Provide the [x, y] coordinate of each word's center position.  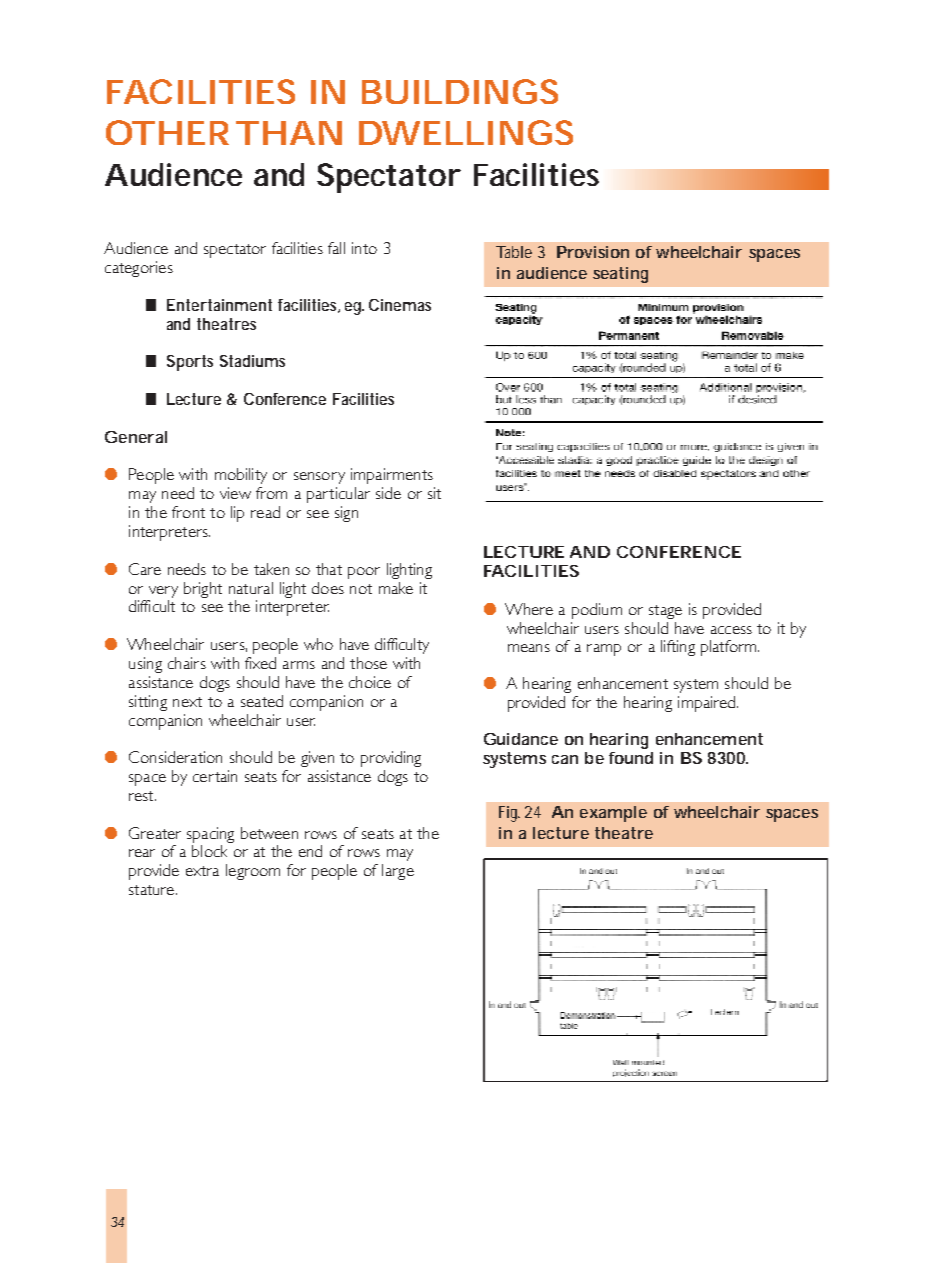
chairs [187, 663]
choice [370, 682]
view [235, 493]
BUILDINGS [460, 91]
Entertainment [219, 305]
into [364, 248]
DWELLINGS [466, 132]
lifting [678, 648]
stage [665, 612]
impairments [392, 476]
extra [202, 871]
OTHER [167, 132]
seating [620, 275]
